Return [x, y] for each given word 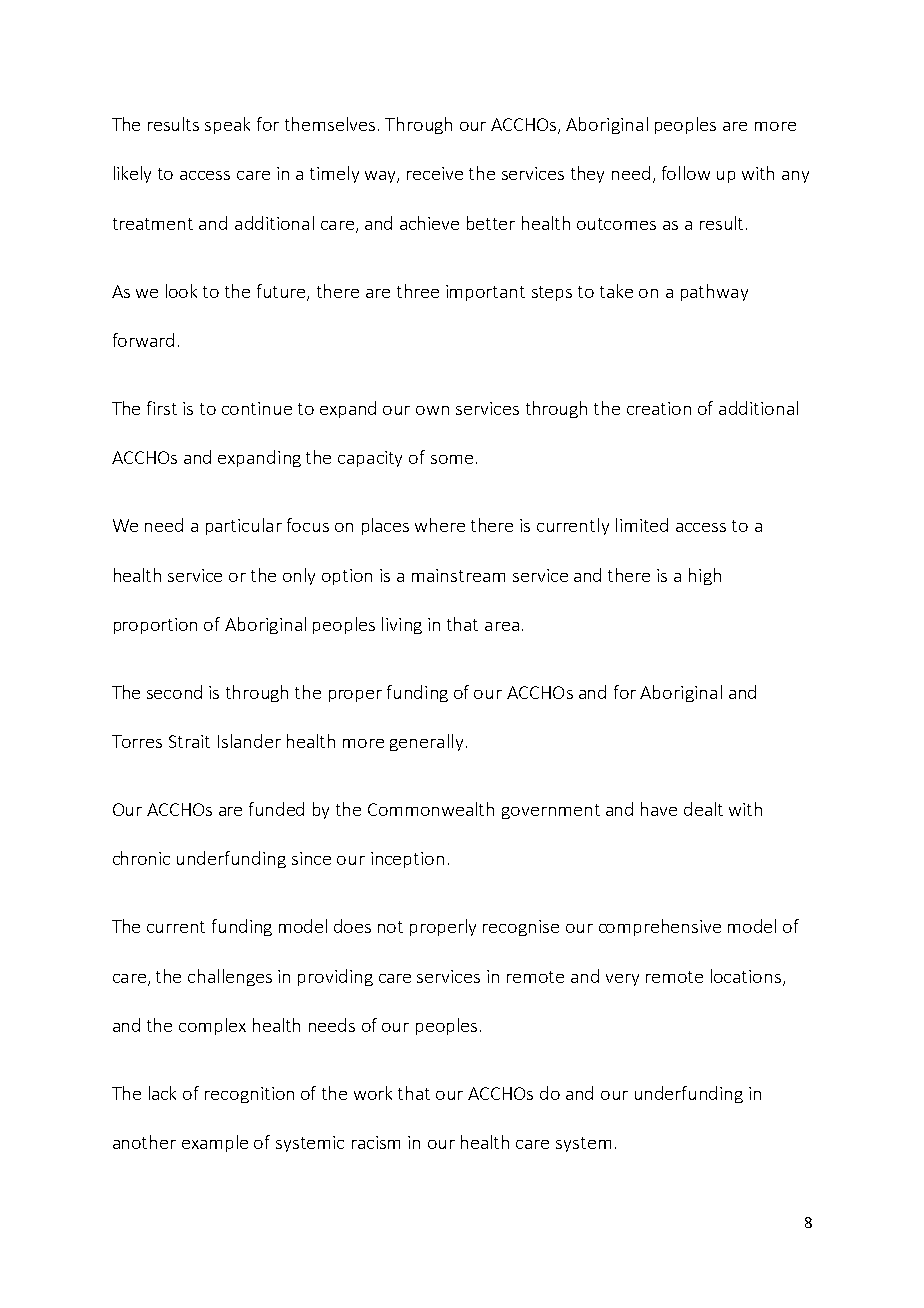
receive [435, 173]
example [215, 1143]
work [373, 1093]
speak [227, 125]
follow [686, 173]
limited [642, 525]
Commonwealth [431, 809]
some [452, 459]
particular [244, 526]
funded [276, 809]
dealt [703, 809]
